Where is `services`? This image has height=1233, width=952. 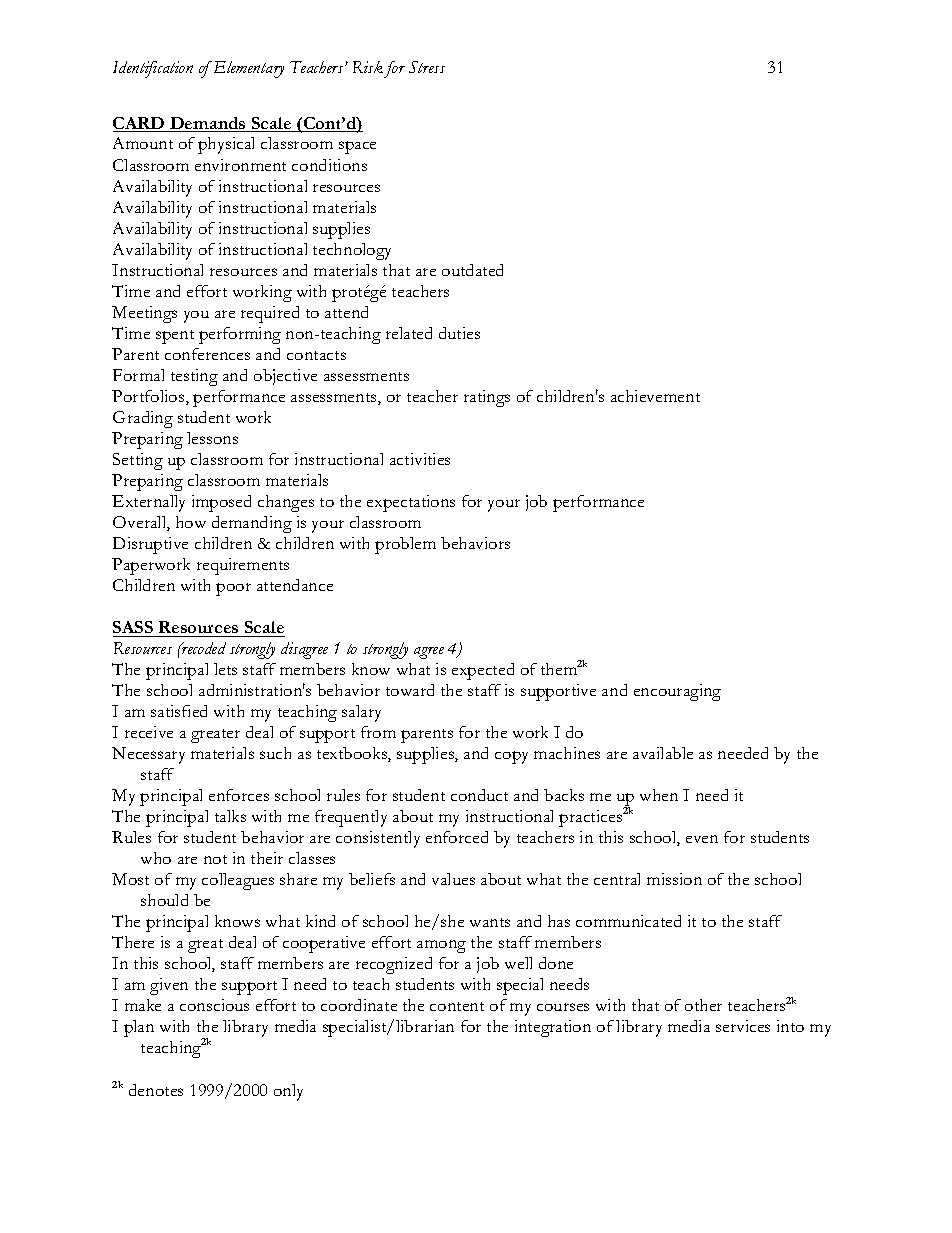
services is located at coordinates (743, 1026).
